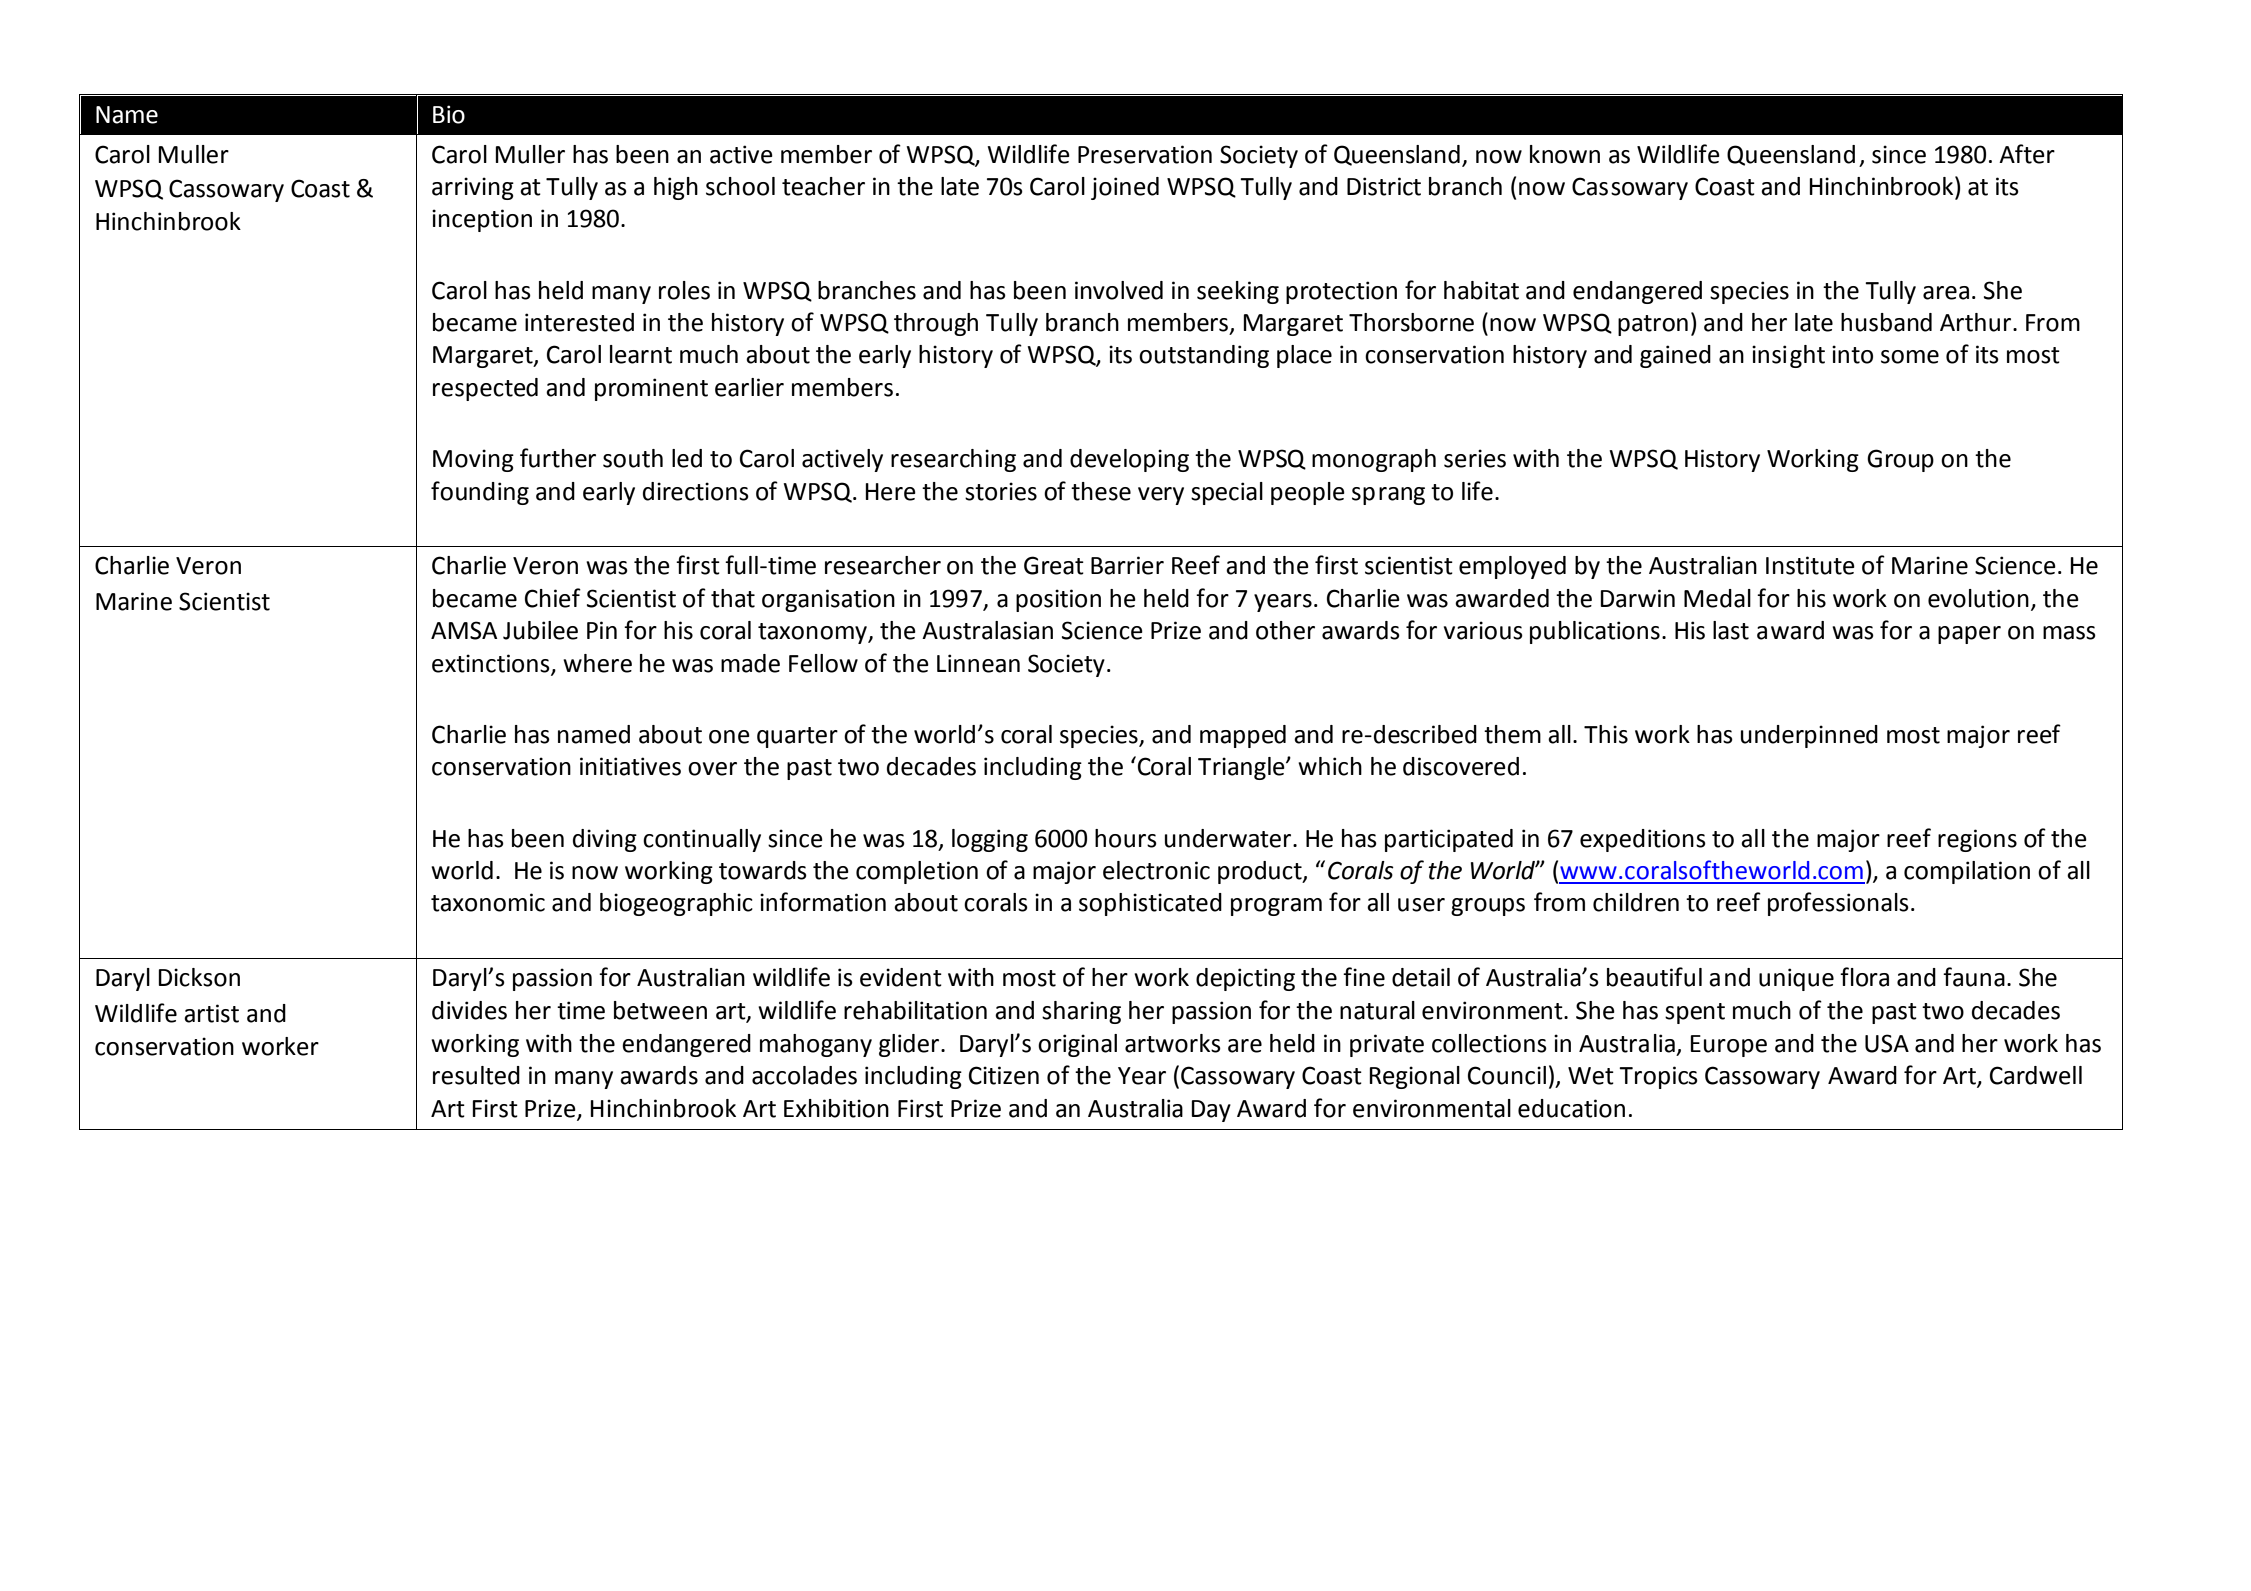 The height and width of the document is (1591, 2251). Describe the element at coordinates (473, 188) in the document. I see `arriving` at that location.
